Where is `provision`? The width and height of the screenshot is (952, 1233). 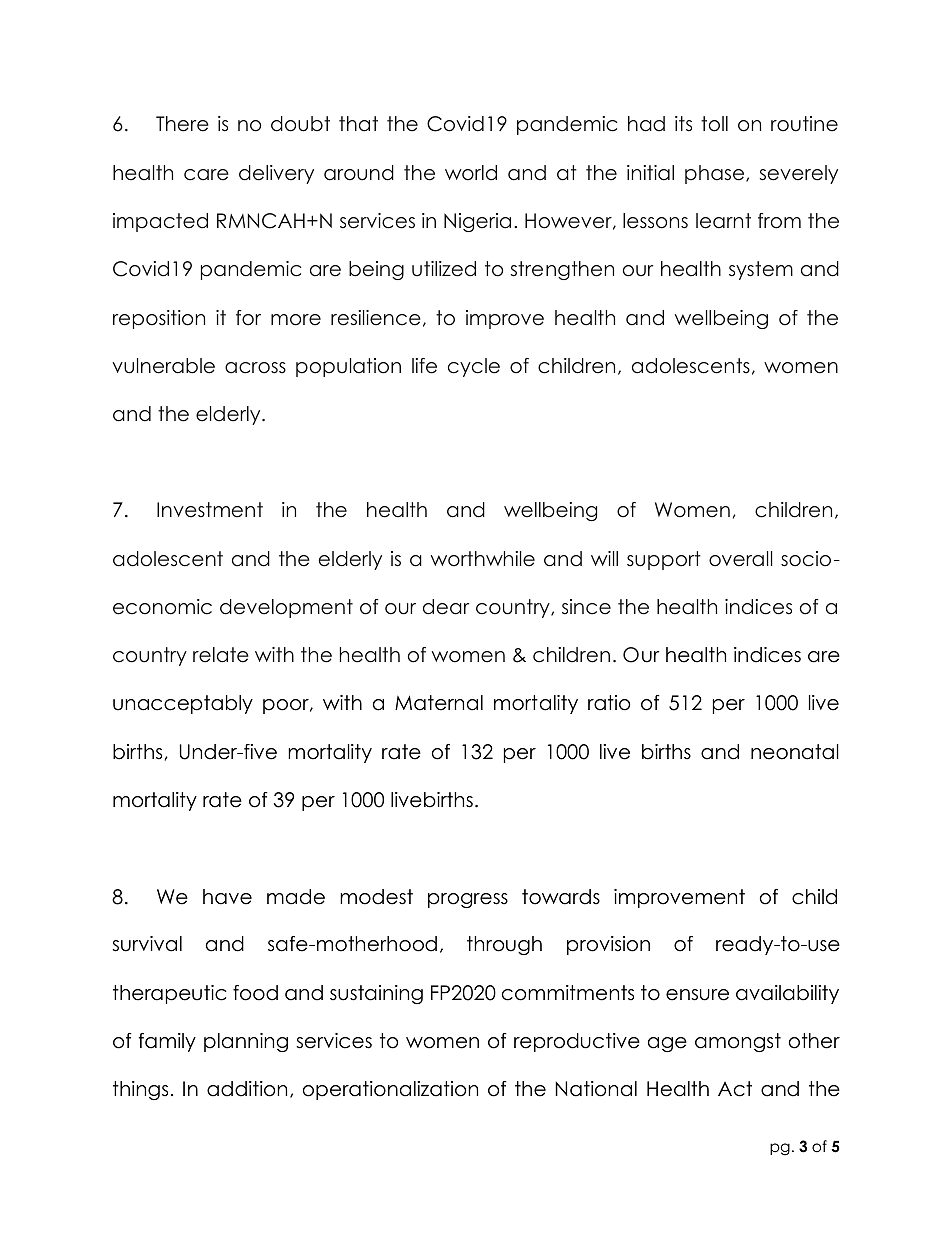 provision is located at coordinates (608, 945).
